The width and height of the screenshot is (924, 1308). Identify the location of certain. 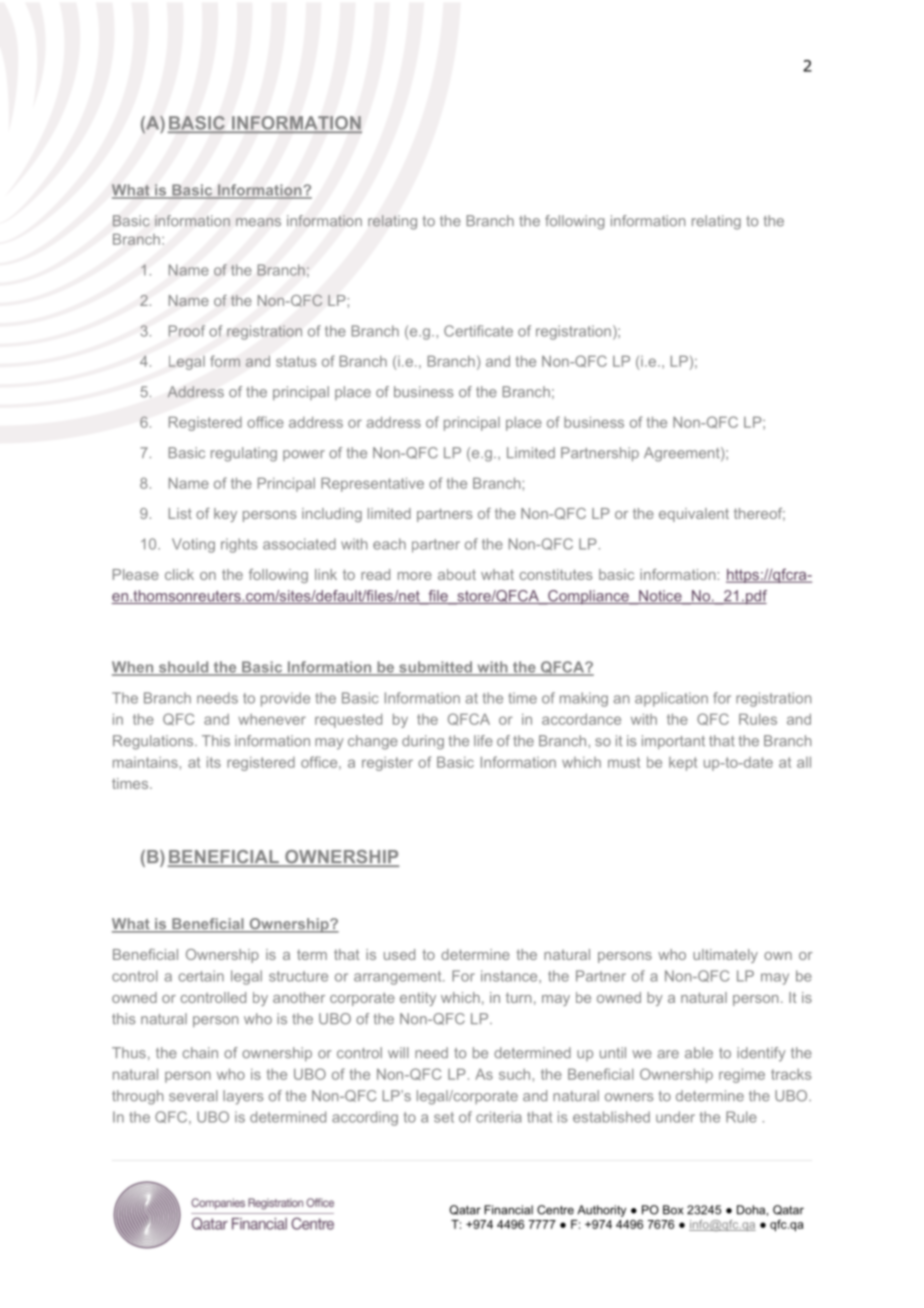
(201, 976).
